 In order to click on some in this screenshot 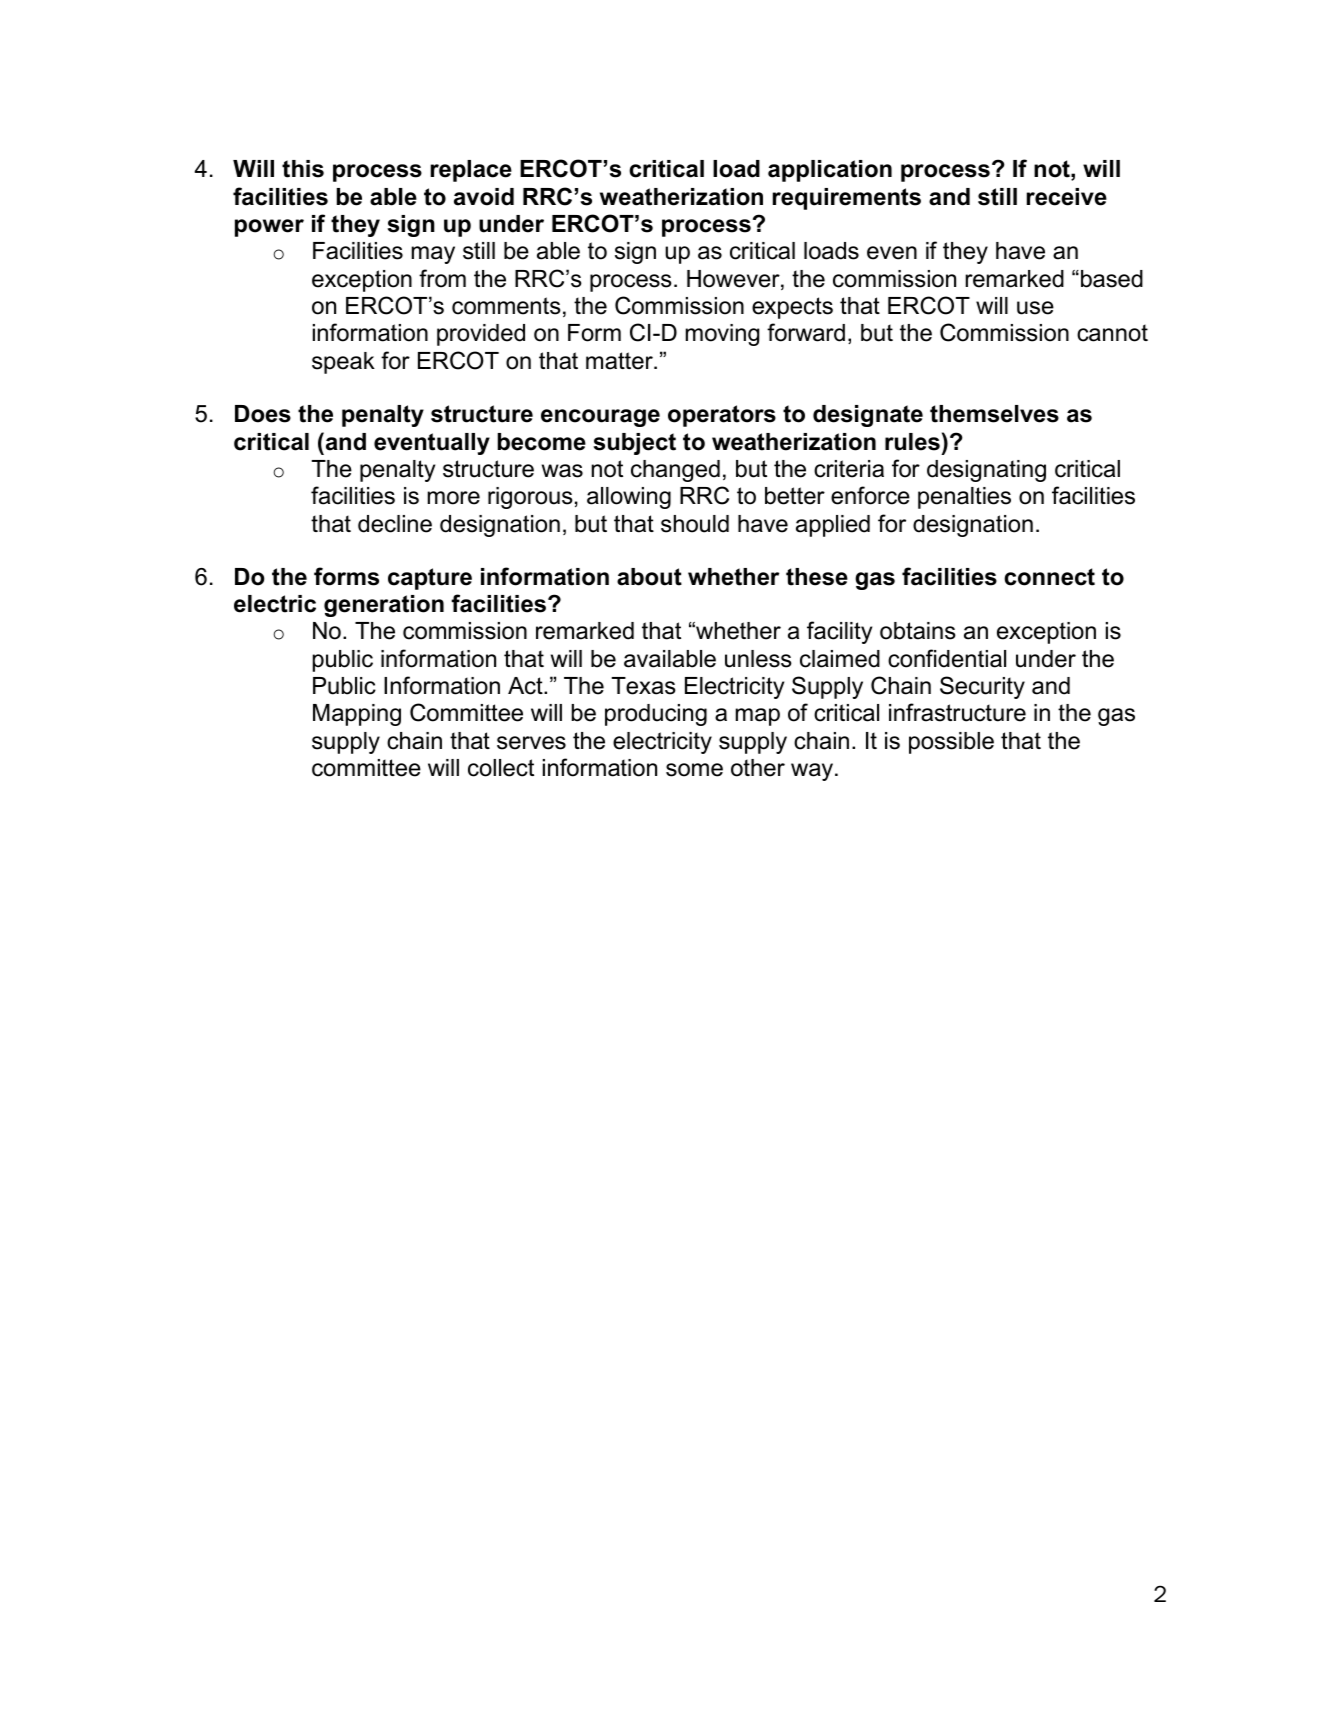, I will do `click(694, 770)`.
